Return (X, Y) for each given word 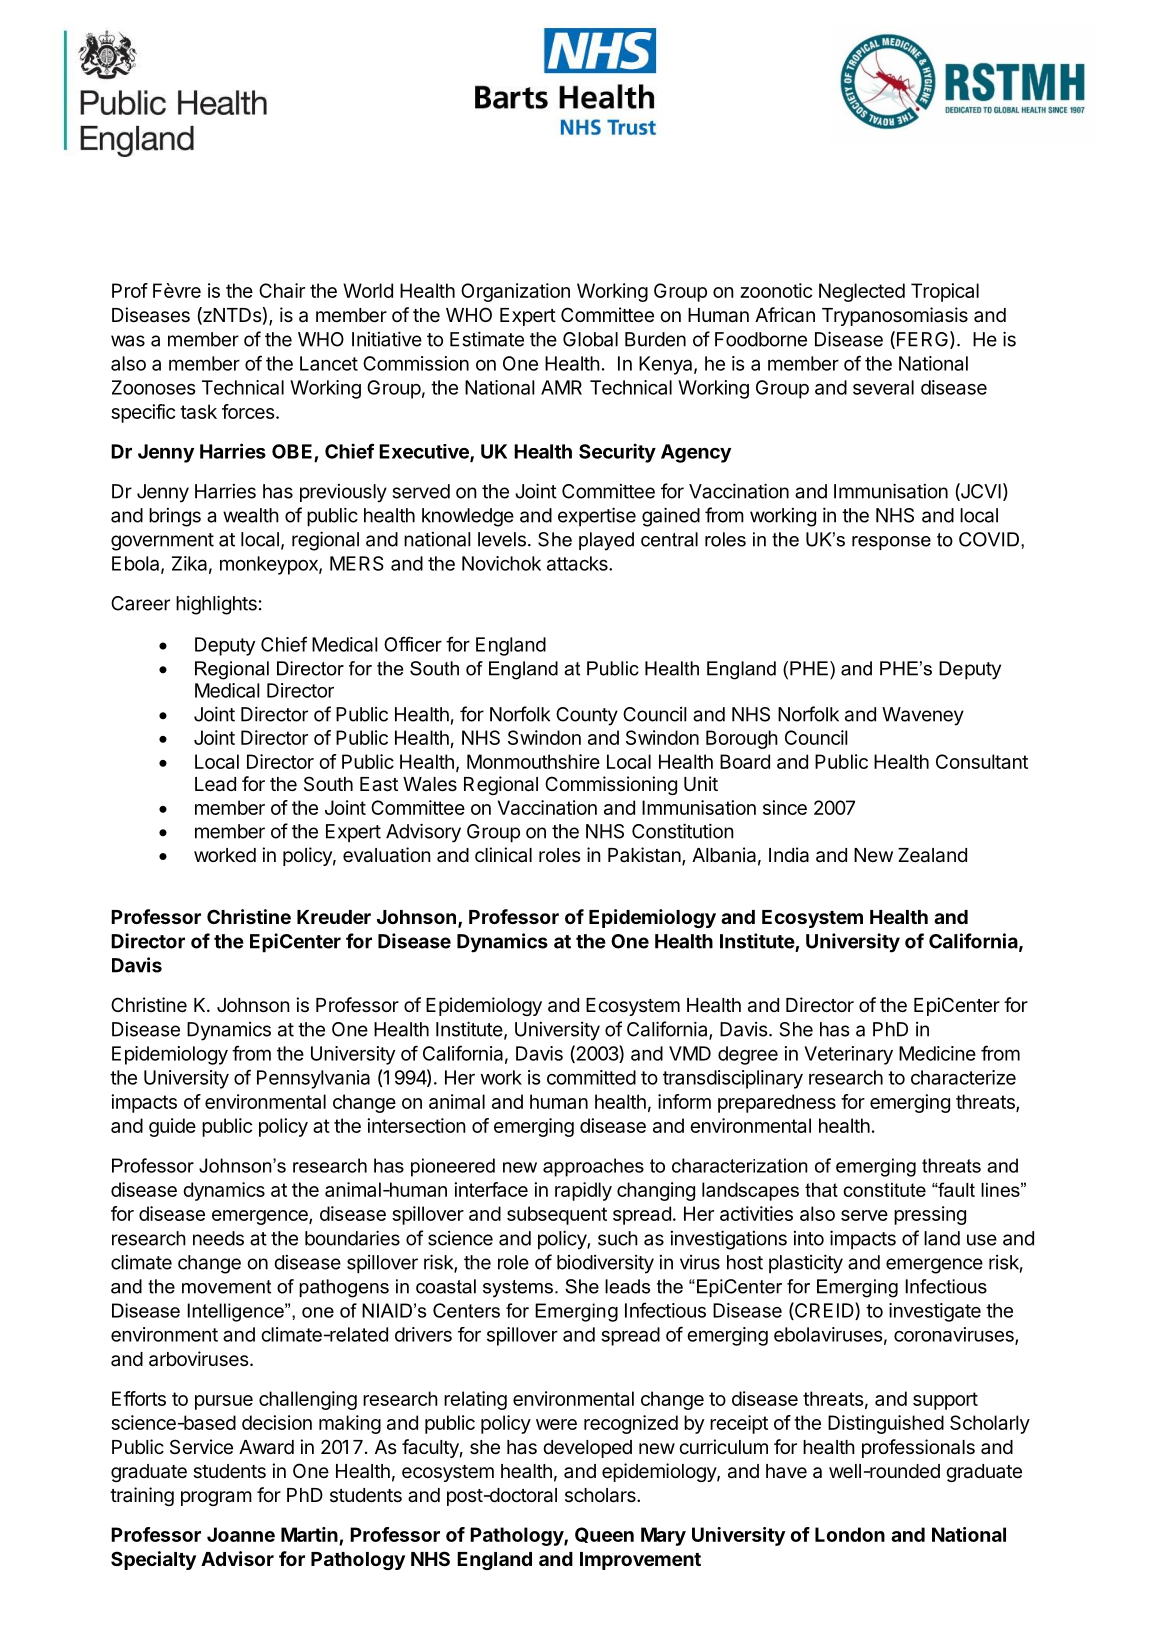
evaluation (387, 855)
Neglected (862, 292)
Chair (282, 290)
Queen (604, 1535)
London (850, 1534)
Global (590, 339)
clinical (503, 854)
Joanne (241, 1534)
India (789, 855)
